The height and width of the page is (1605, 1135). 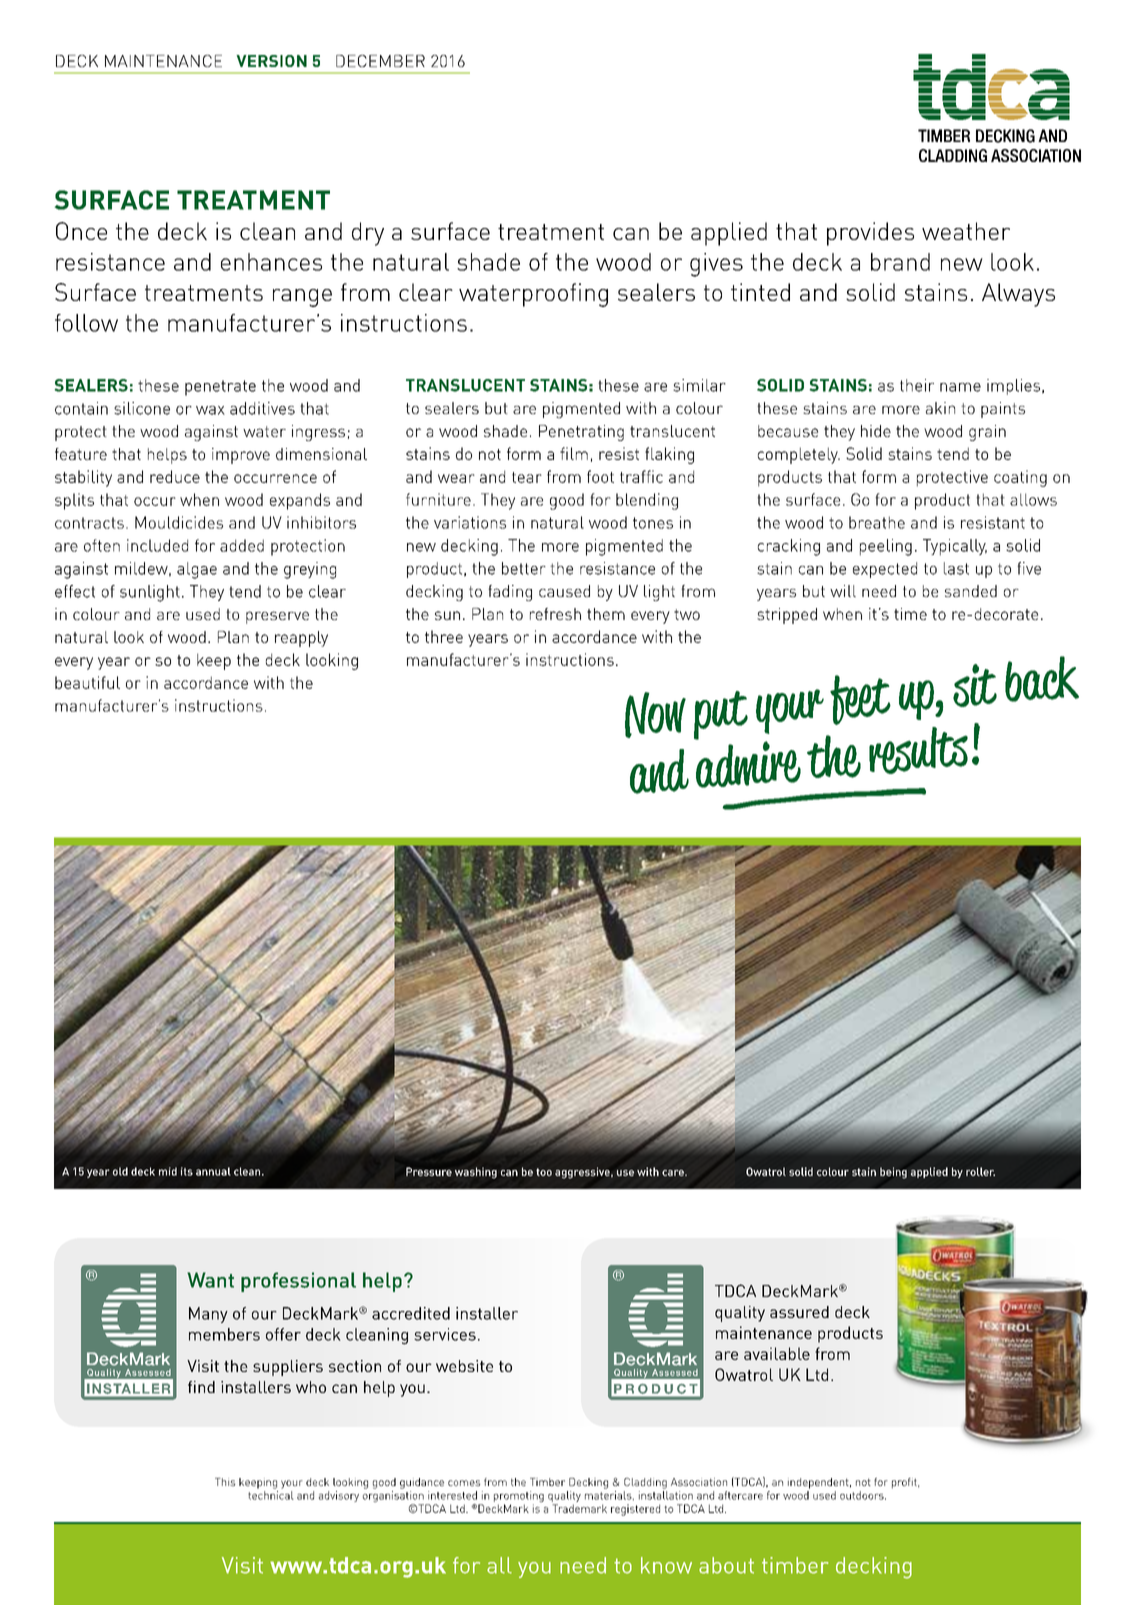 I want to click on This, so click(x=225, y=1482).
